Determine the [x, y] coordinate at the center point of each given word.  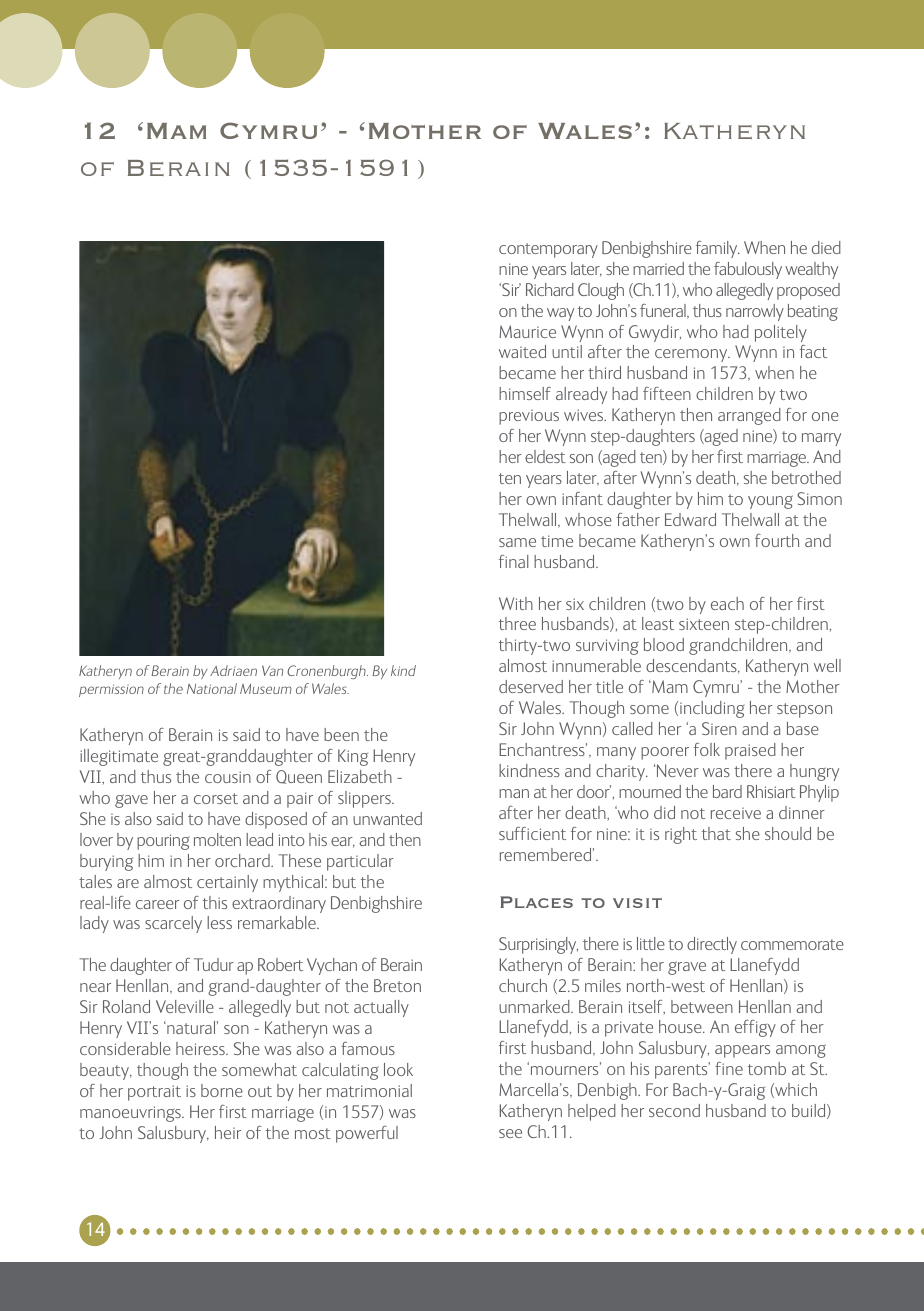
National [212, 688]
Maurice [527, 331]
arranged [749, 416]
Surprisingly [538, 945]
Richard [550, 289]
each [727, 603]
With [516, 603]
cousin [228, 777]
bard [727, 791]
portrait [154, 1093]
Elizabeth [360, 776]
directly [712, 945]
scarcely [173, 924]
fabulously [748, 270]
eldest [545, 456]
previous [529, 417]
